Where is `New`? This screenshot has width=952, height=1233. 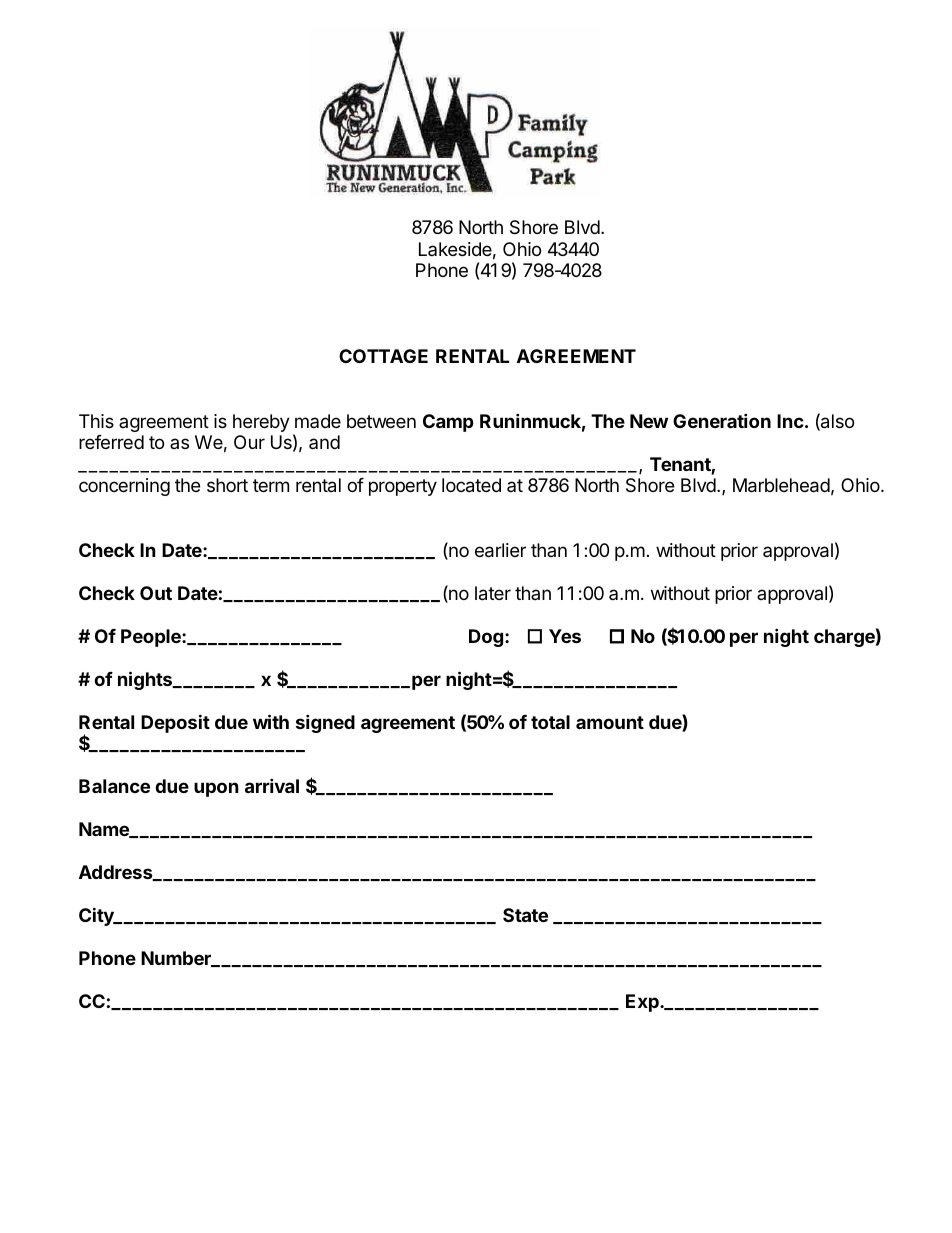
New is located at coordinates (649, 421).
